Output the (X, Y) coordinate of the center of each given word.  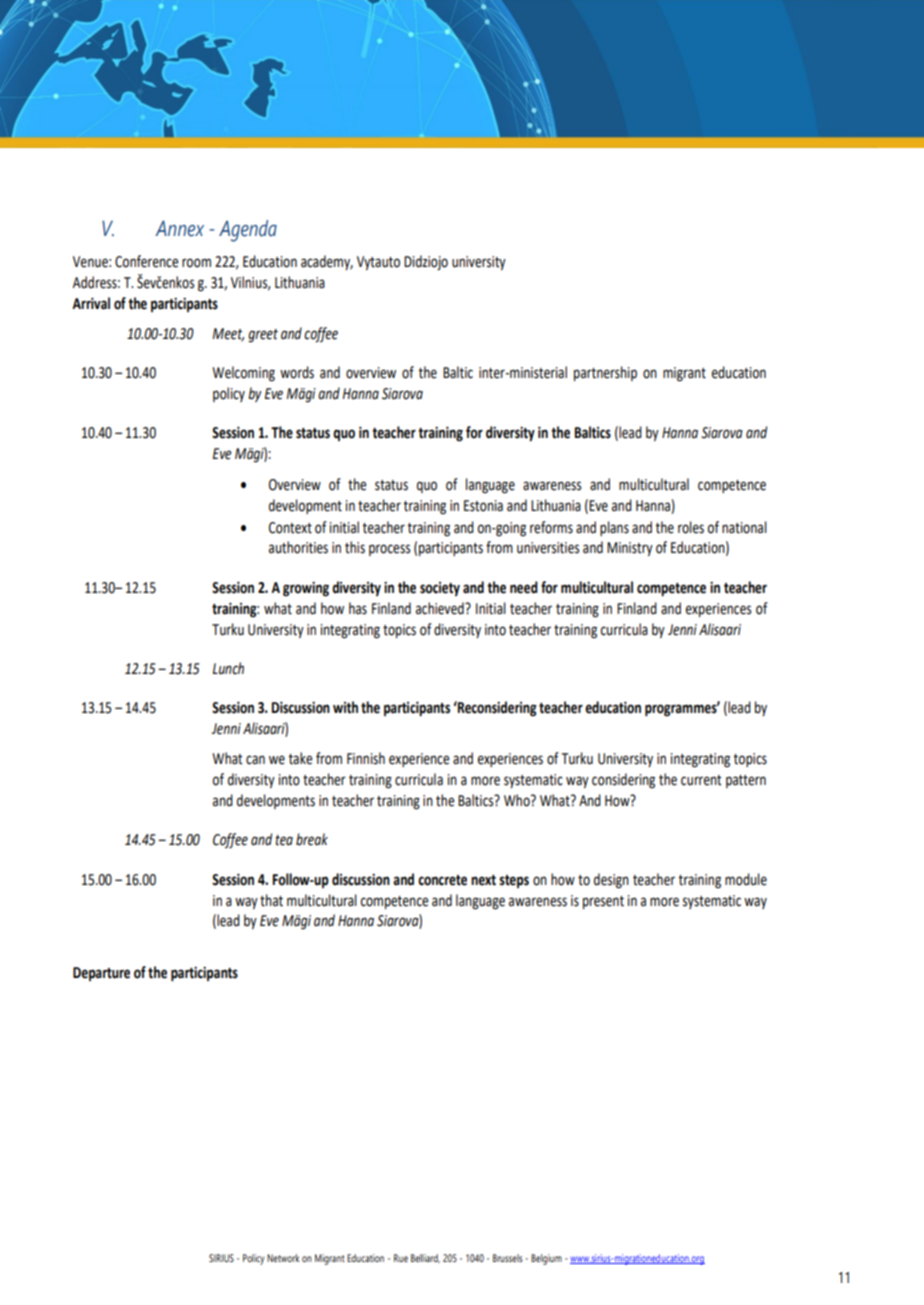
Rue (401, 1258)
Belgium (546, 1259)
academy (327, 262)
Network (283, 1258)
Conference (147, 261)
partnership (605, 373)
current (701, 780)
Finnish (366, 758)
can (255, 760)
